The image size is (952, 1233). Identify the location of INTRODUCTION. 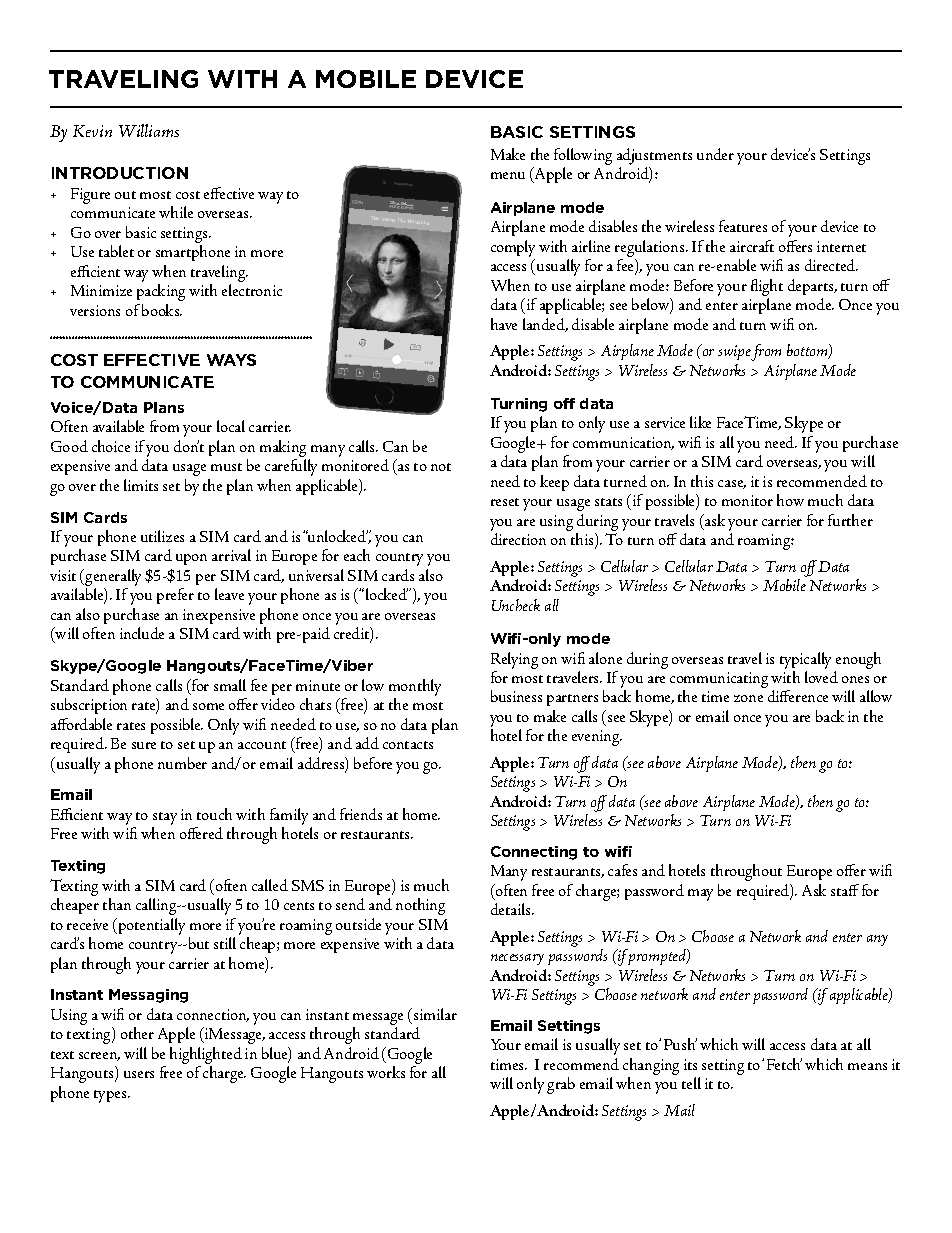
(120, 173).
